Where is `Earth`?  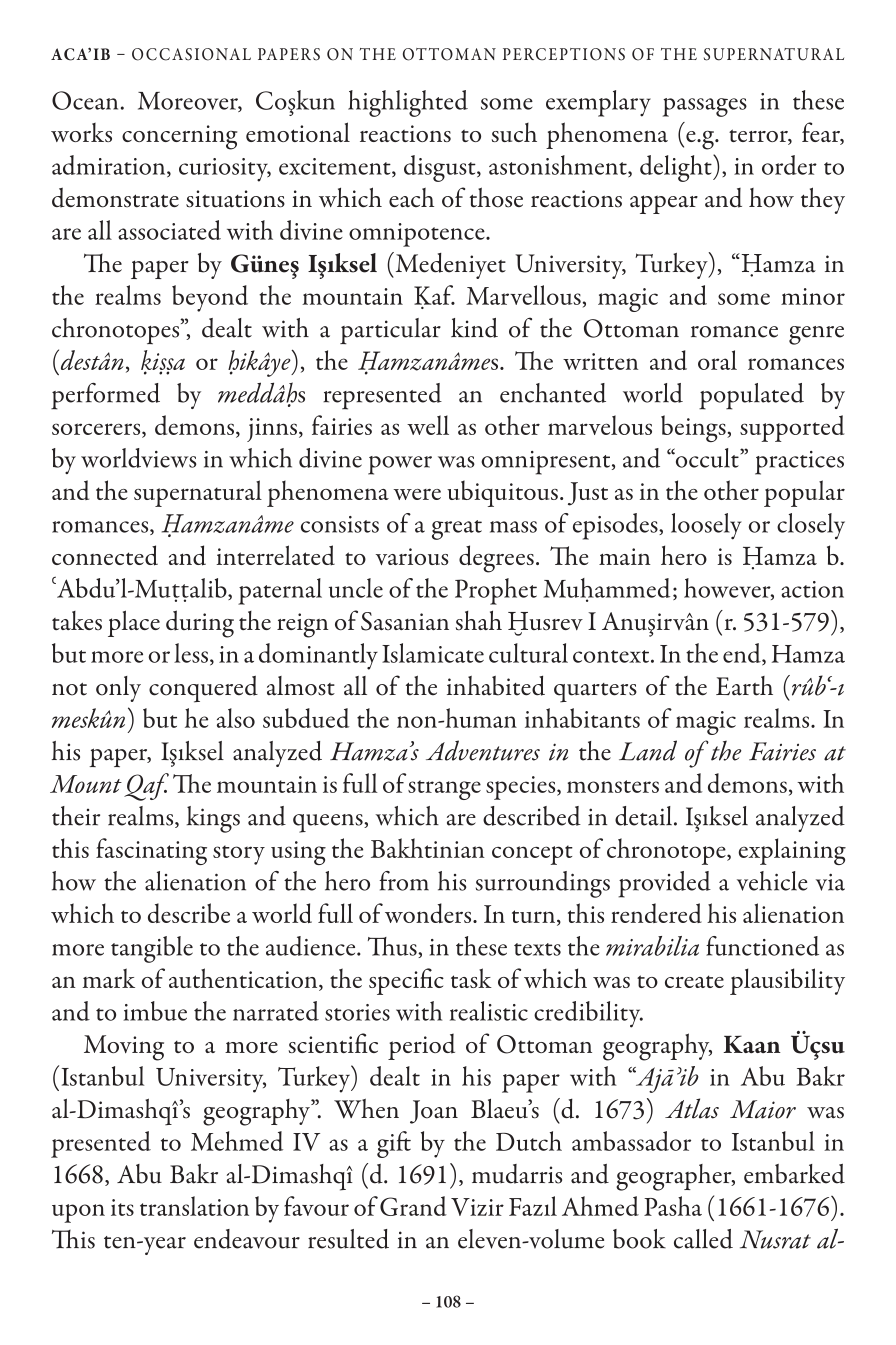
Earth is located at coordinates (744, 686).
